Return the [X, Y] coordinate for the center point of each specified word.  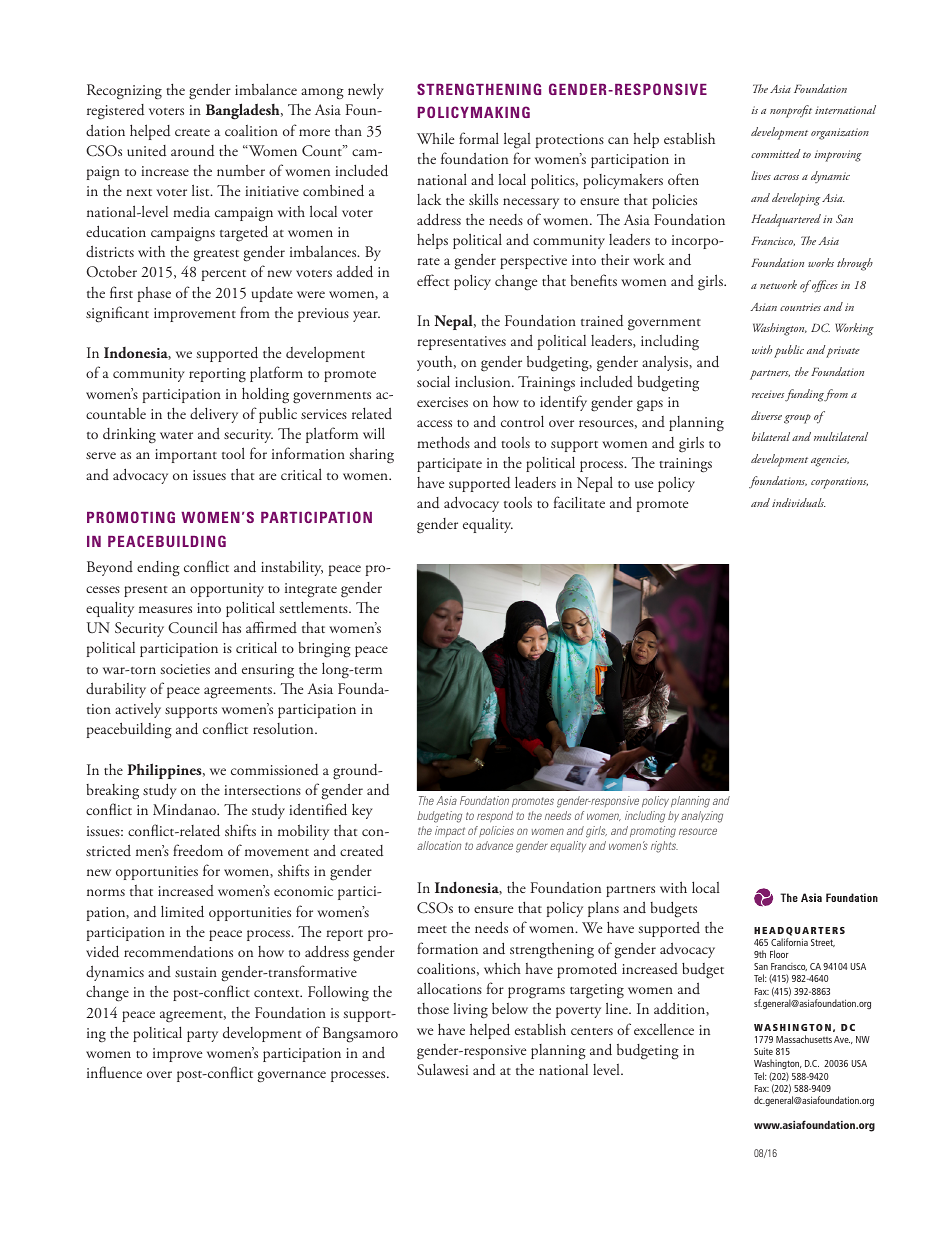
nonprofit [791, 111]
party [202, 1036]
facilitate [579, 502]
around [192, 151]
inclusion [484, 381]
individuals [799, 502]
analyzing [702, 817]
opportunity [227, 590]
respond [495, 816]
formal [479, 138]
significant [117, 314]
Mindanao [186, 810]
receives [768, 394]
